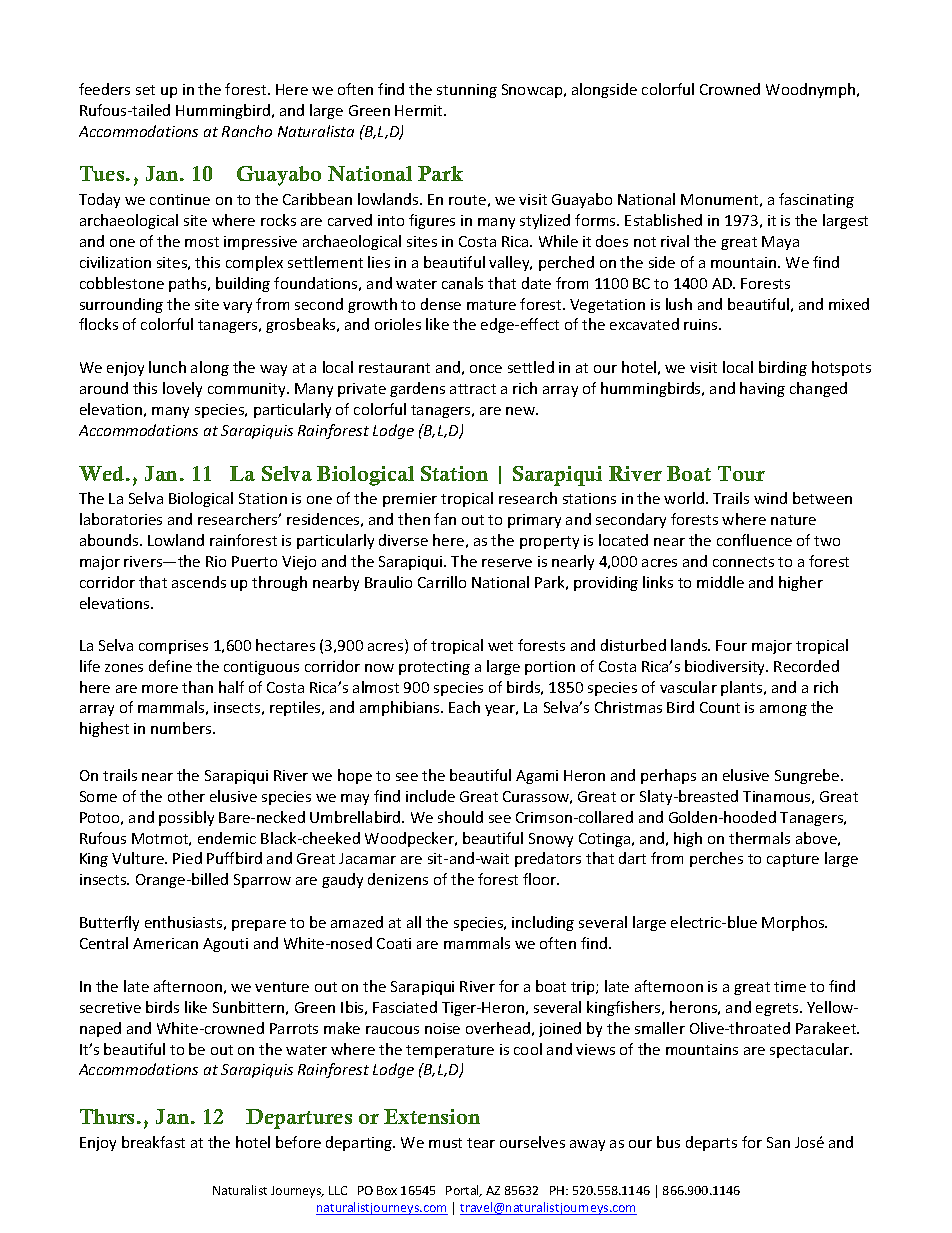  I want to click on Rancho, so click(247, 131).
